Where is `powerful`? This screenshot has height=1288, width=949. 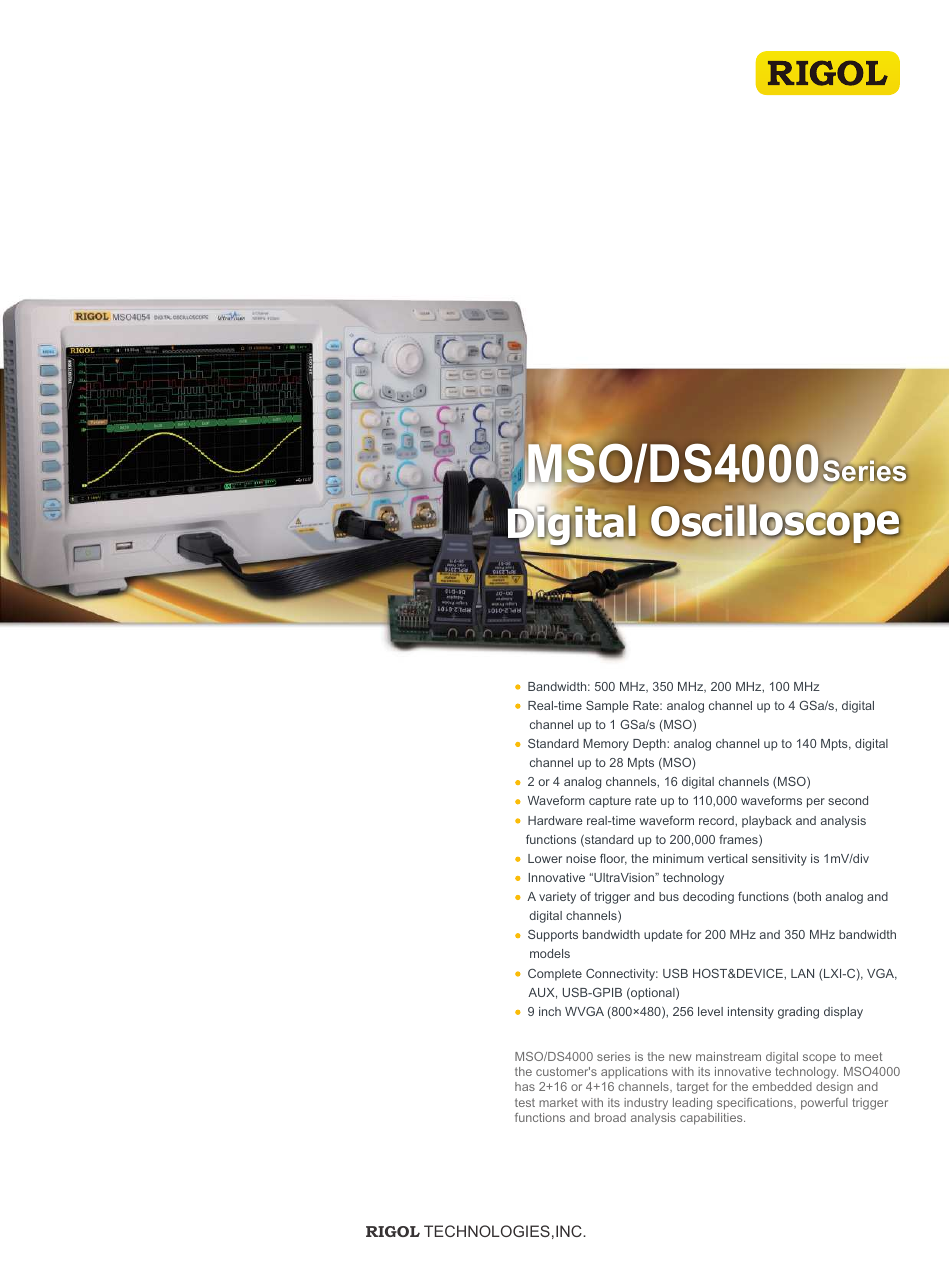 powerful is located at coordinates (824, 1104).
